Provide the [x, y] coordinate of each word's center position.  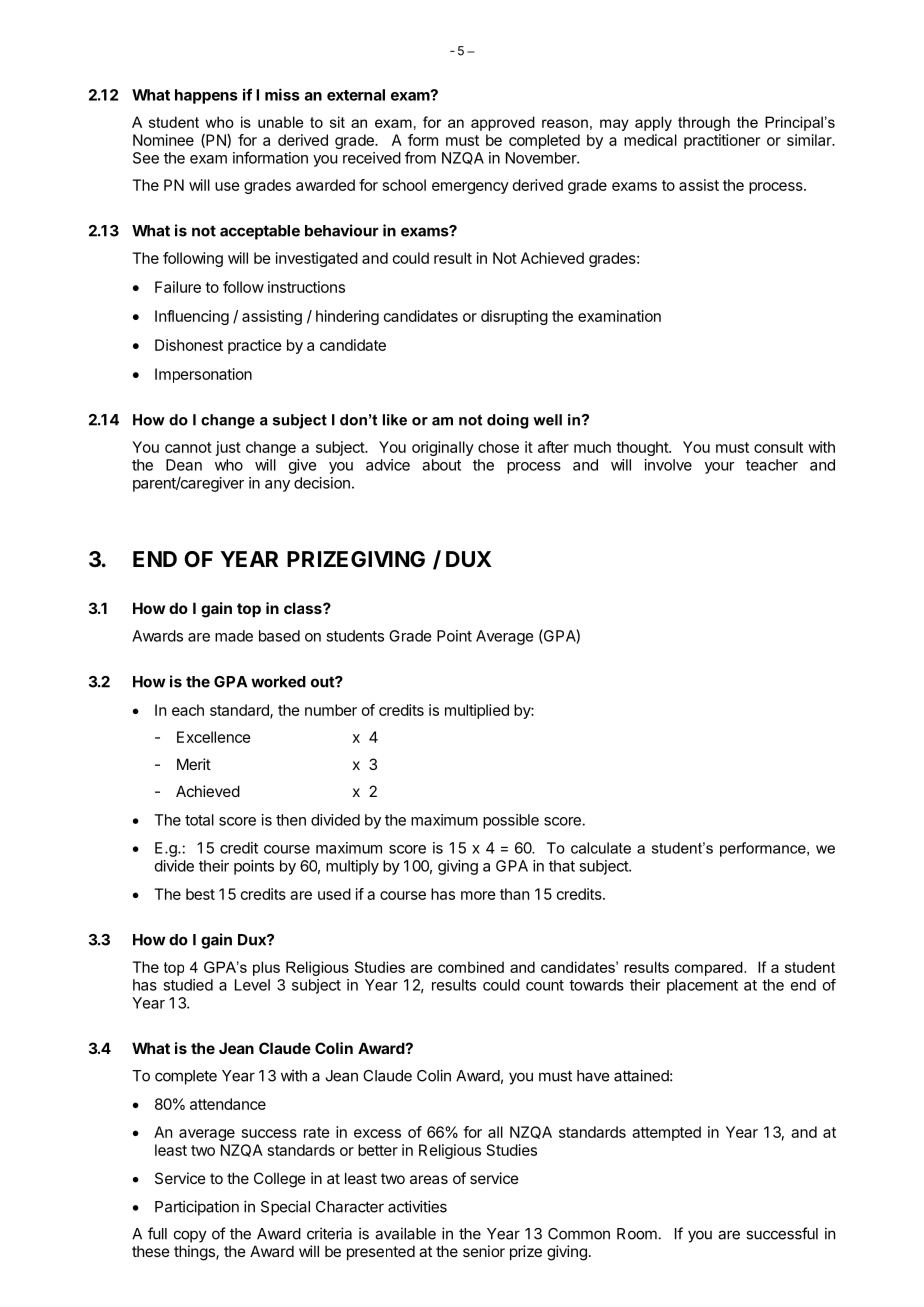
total [199, 820]
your [720, 468]
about [441, 465]
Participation [197, 1208]
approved [503, 123]
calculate [601, 848]
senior [484, 1251]
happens [206, 96]
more [478, 895]
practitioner [722, 141]
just [228, 448]
